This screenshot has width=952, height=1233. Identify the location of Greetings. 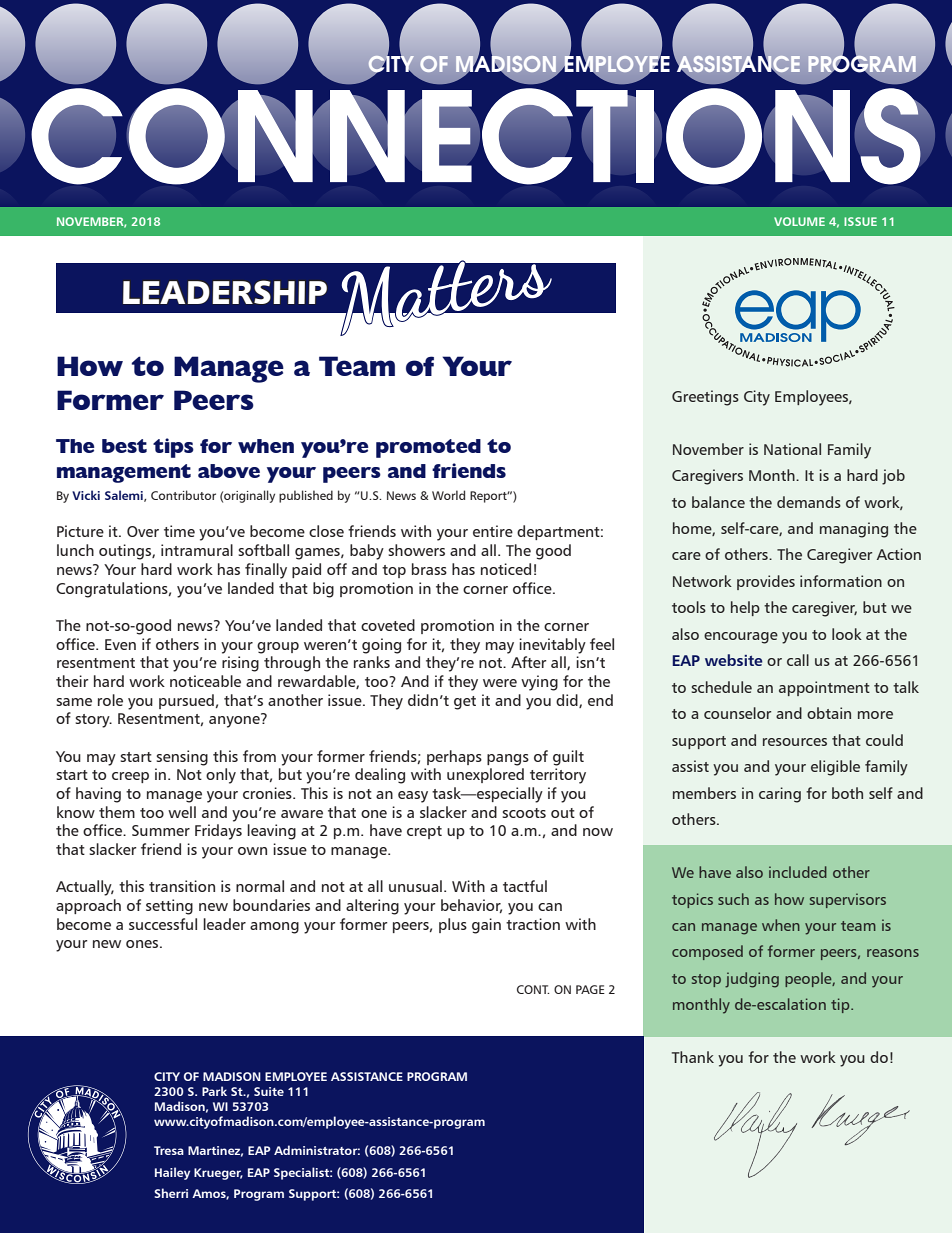
(705, 398).
